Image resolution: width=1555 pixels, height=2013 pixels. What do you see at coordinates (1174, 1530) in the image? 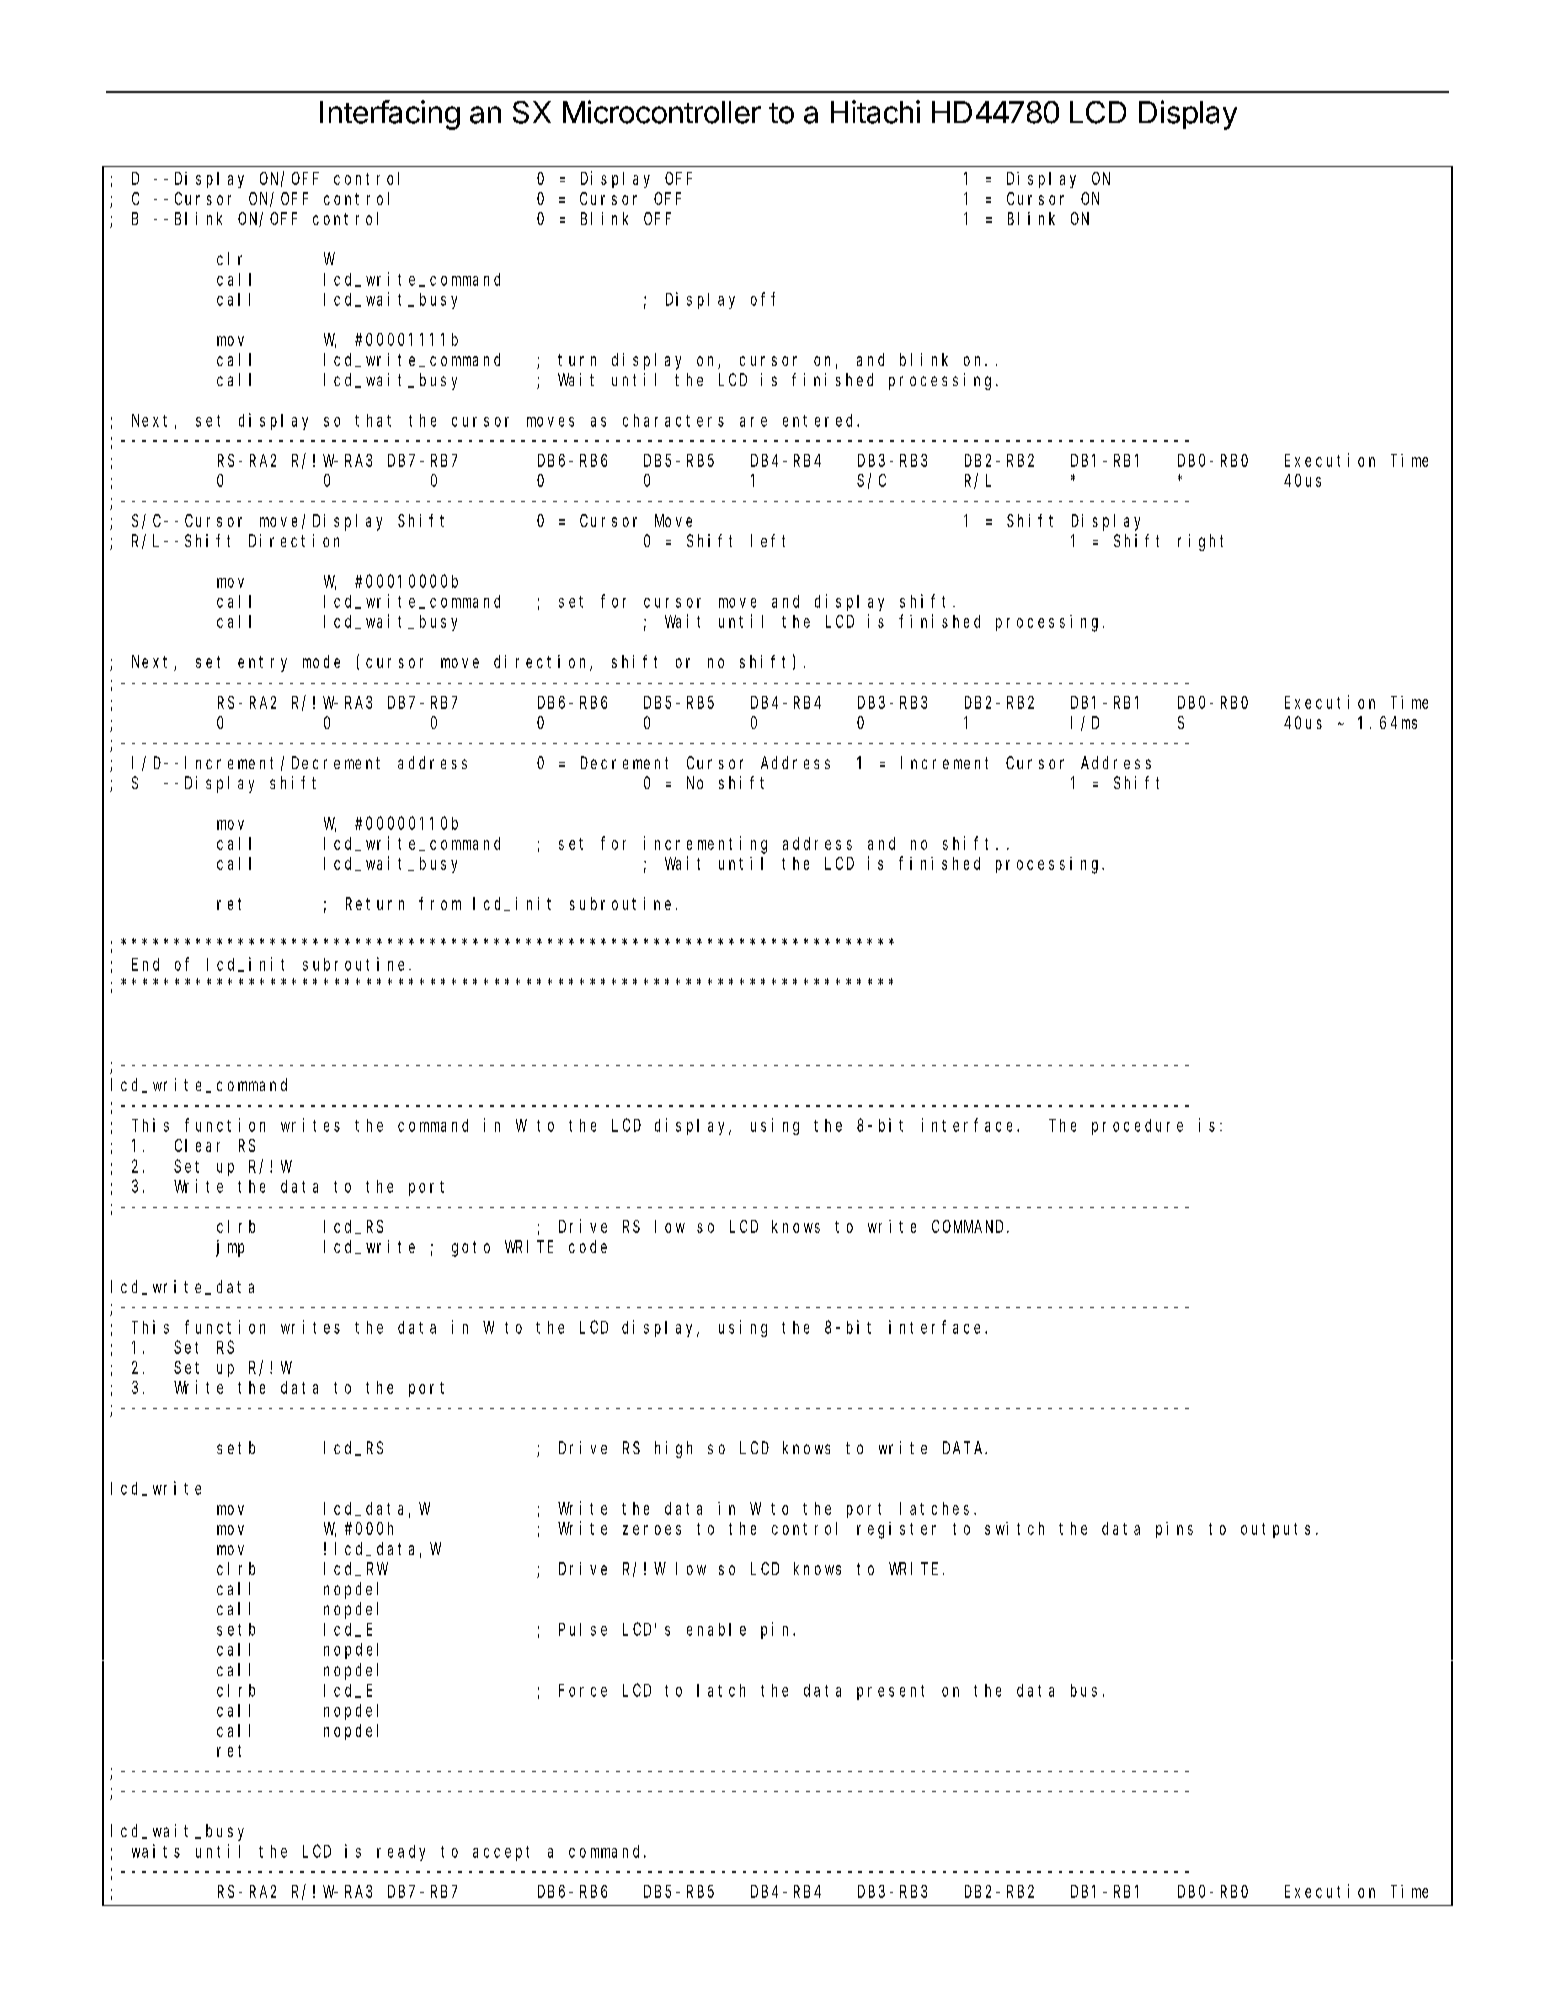
I see `pins` at bounding box center [1174, 1530].
